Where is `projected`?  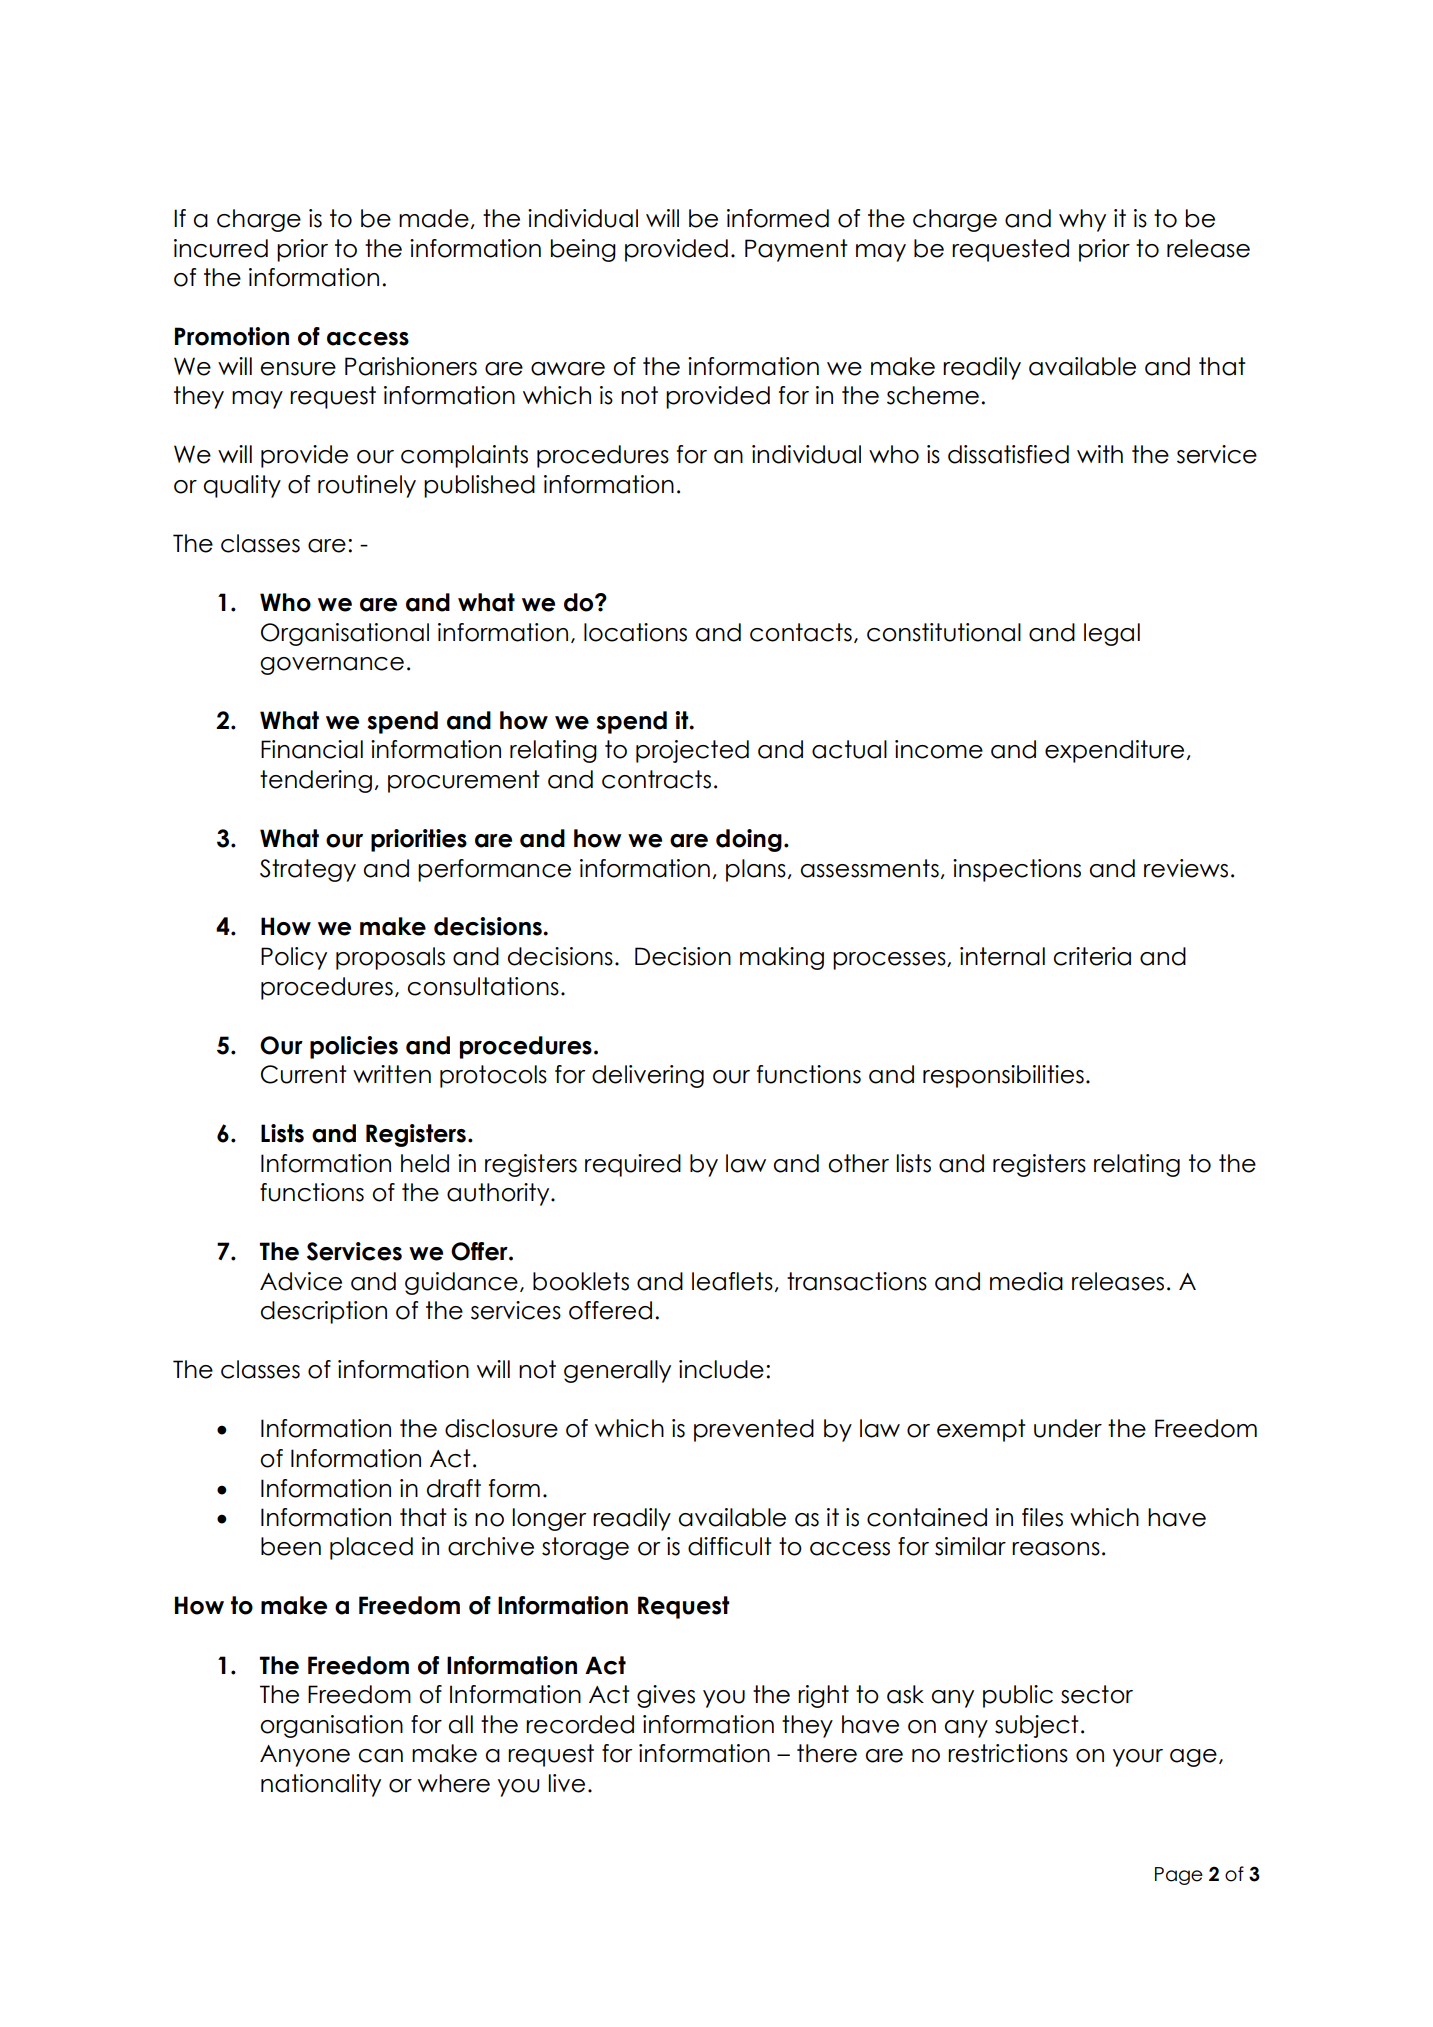 projected is located at coordinates (692, 751).
